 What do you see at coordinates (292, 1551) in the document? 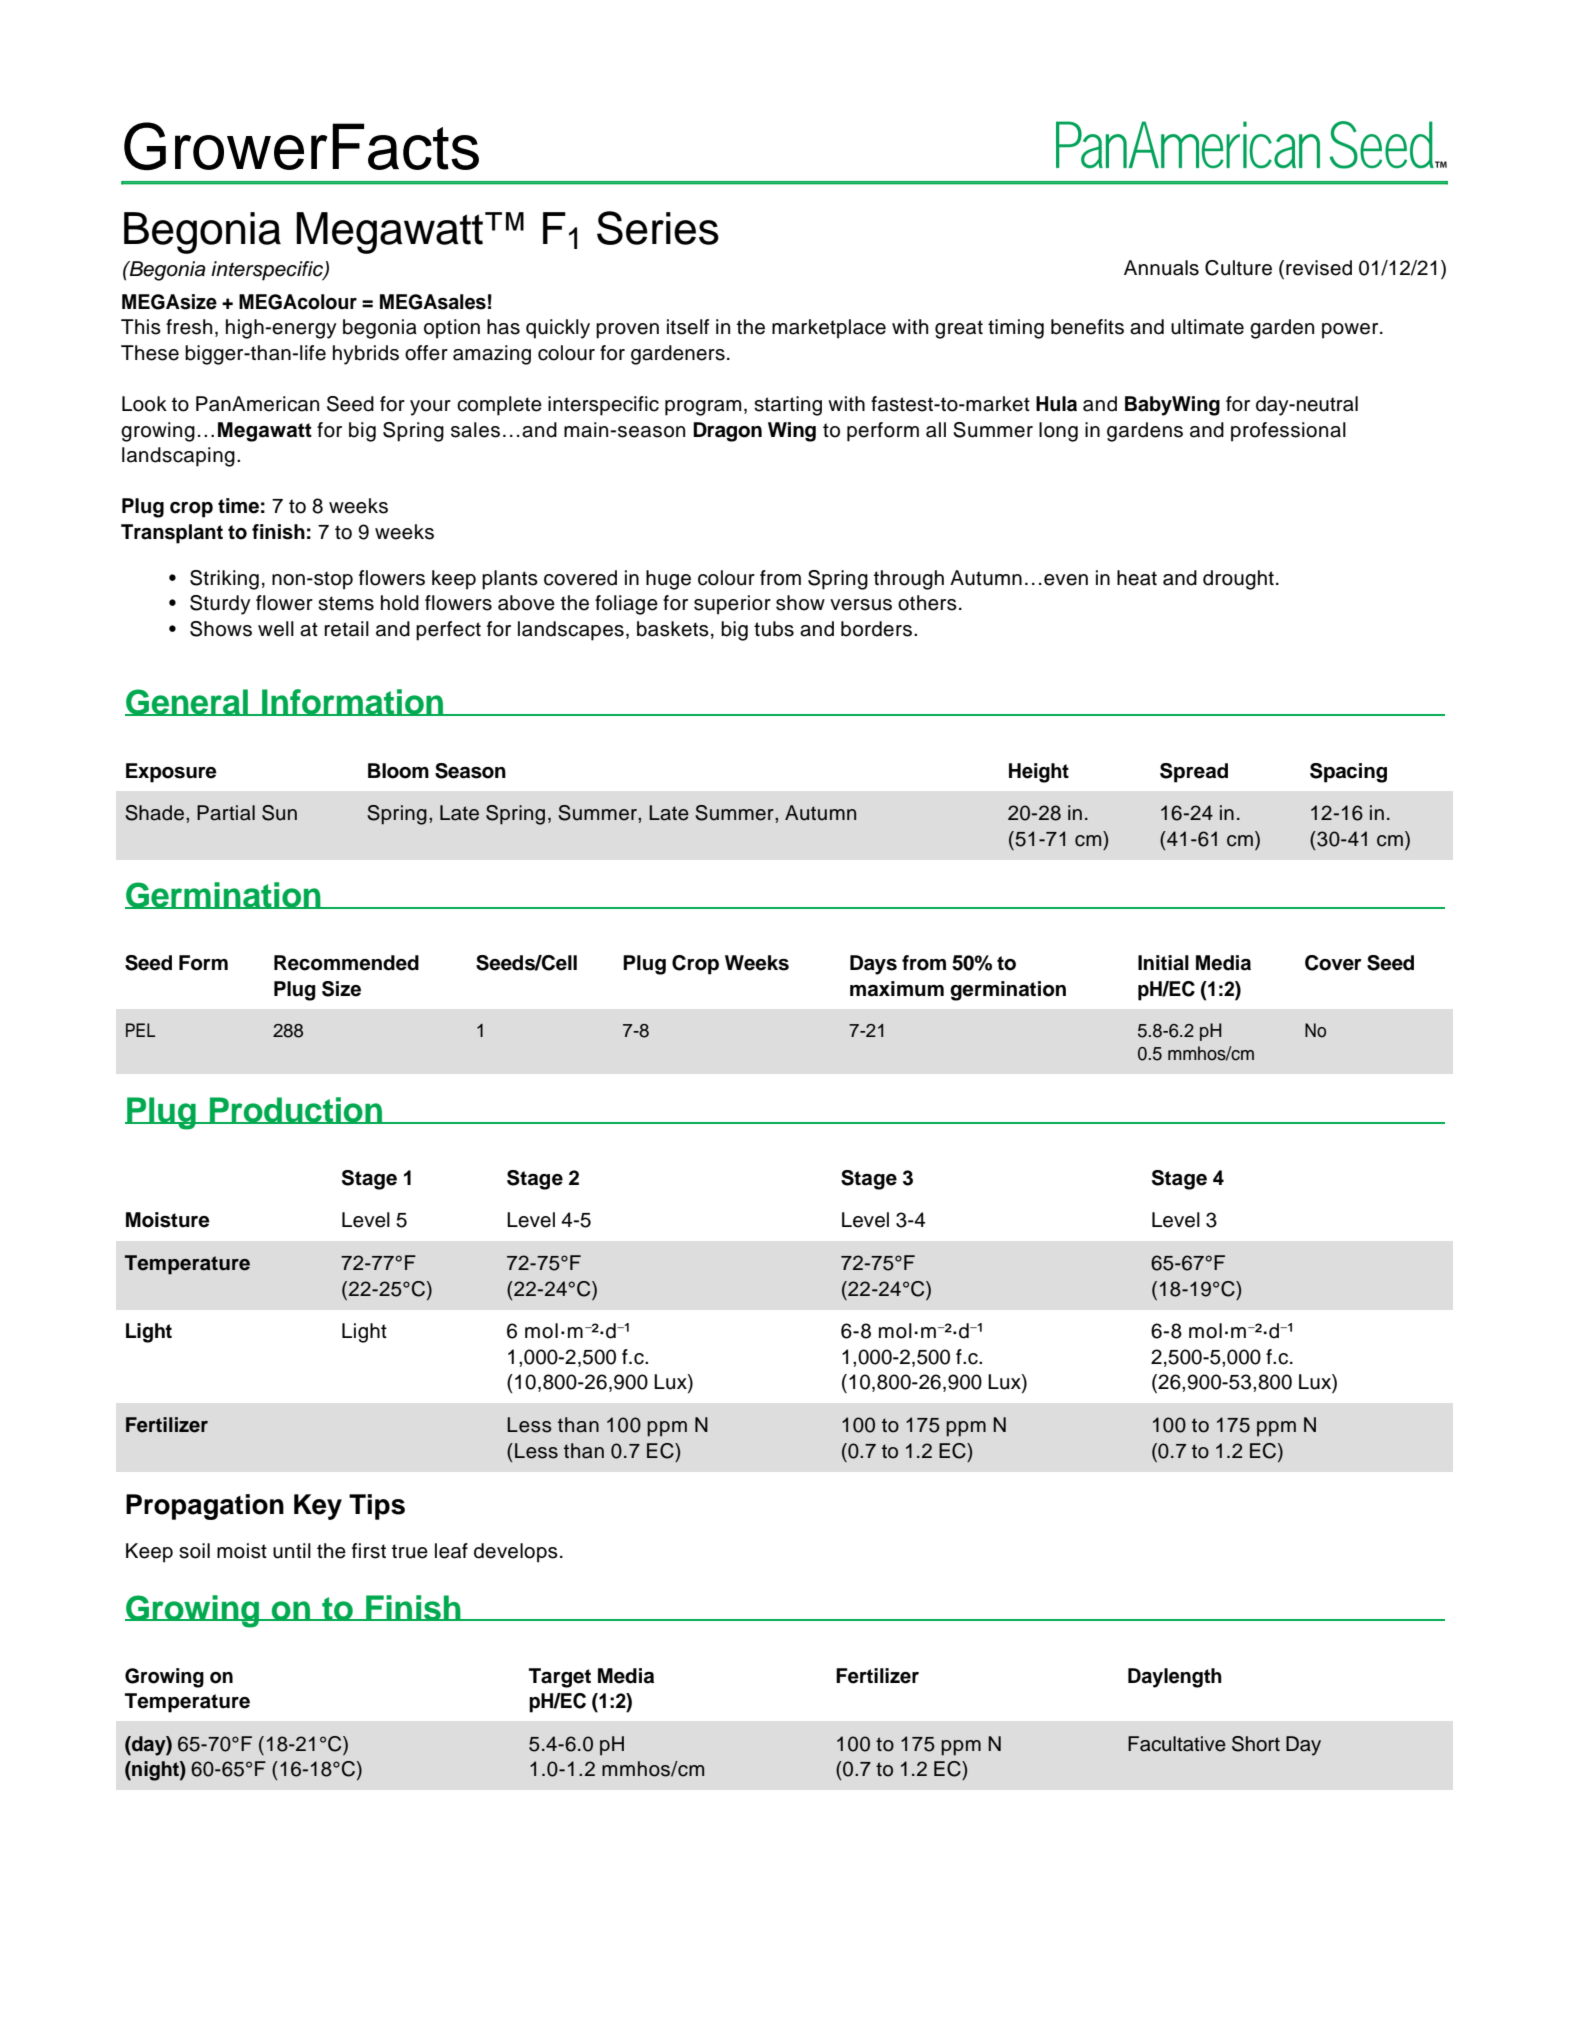
I see `until` at bounding box center [292, 1551].
